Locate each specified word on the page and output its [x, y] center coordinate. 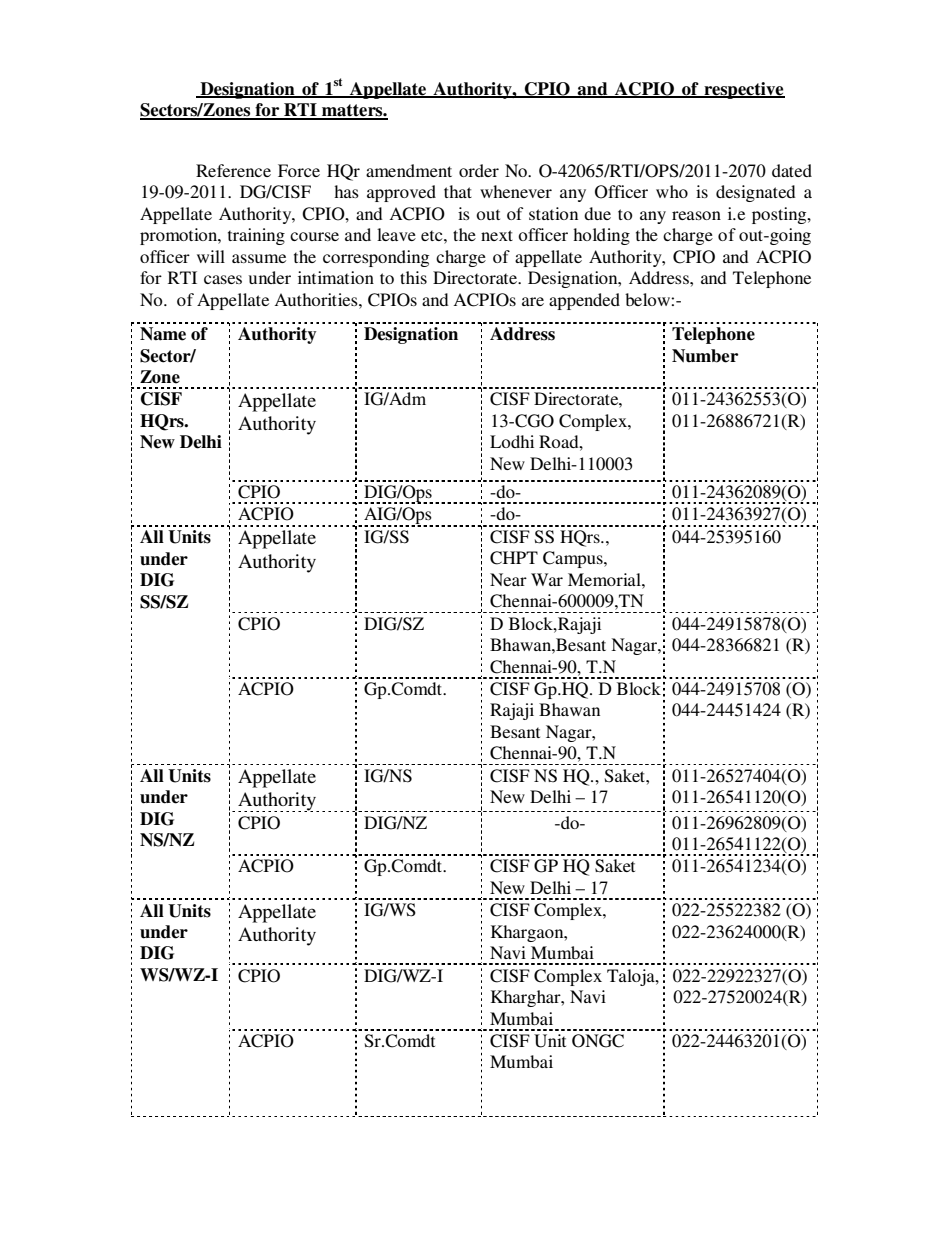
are [533, 301]
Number [705, 356]
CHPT [514, 558]
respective [743, 90]
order [479, 170]
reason [696, 215]
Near [508, 579]
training [256, 236]
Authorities [317, 299]
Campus [574, 559]
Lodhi [512, 441]
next [497, 235]
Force [299, 170]
